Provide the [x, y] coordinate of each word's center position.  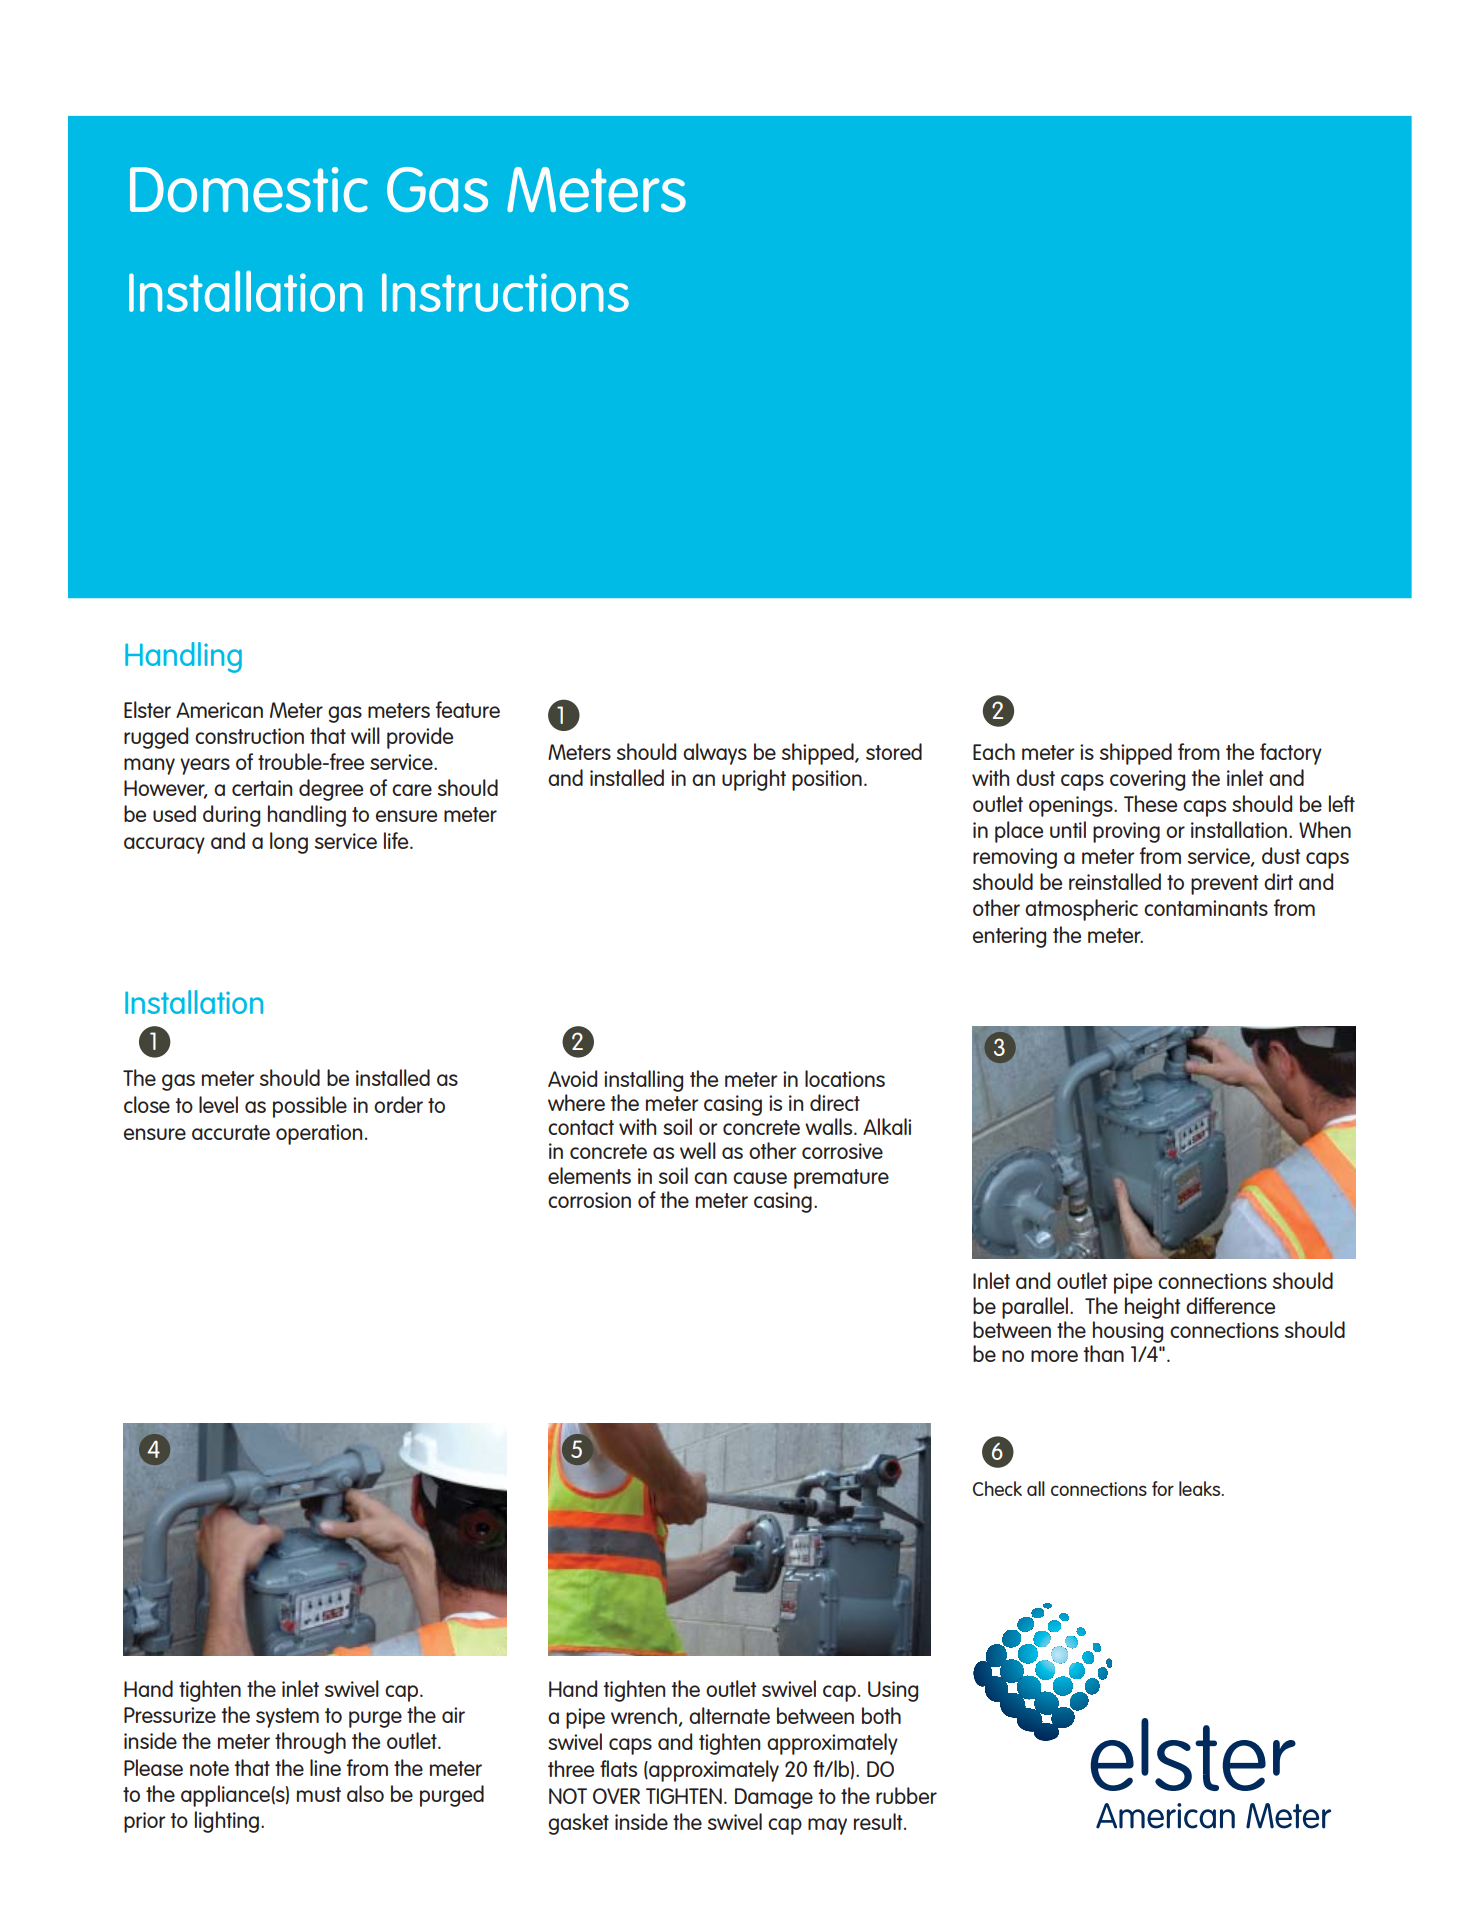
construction [249, 736]
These [1150, 803]
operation [319, 1134]
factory [1291, 754]
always [715, 754]
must [319, 1794]
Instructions [505, 292]
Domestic [249, 189]
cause [760, 1178]
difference [1230, 1305]
